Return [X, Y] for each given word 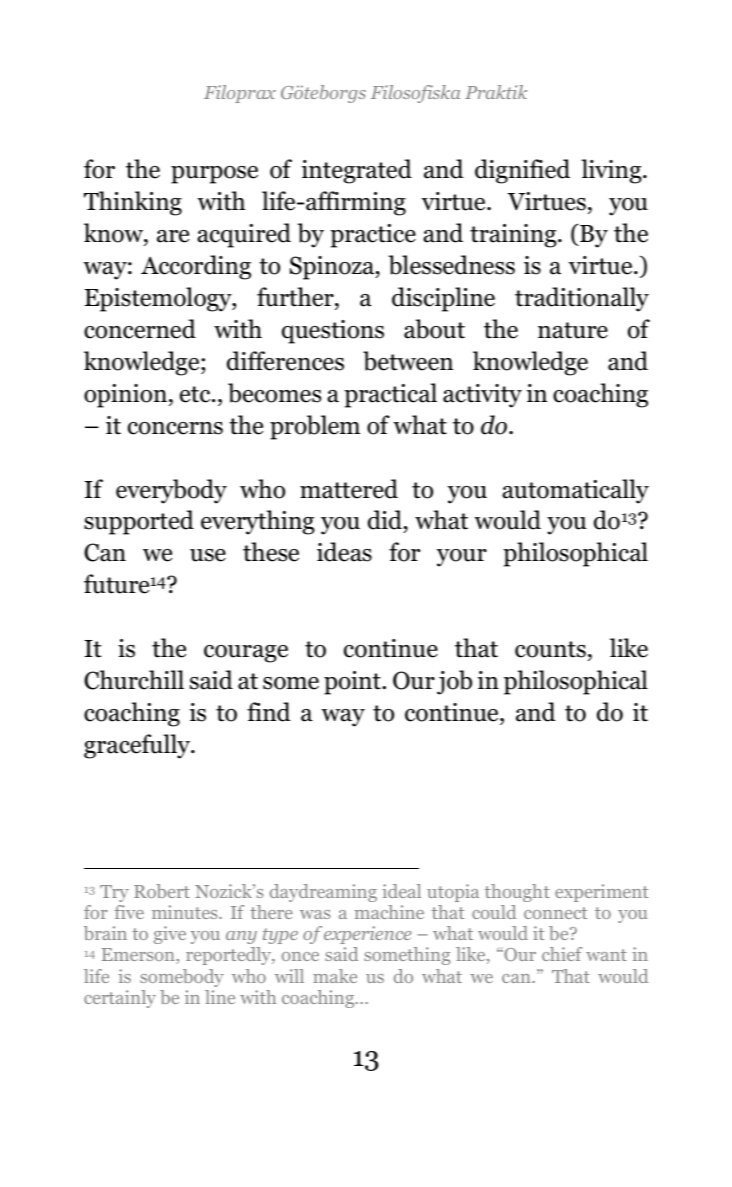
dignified [522, 171]
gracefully [138, 746]
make [335, 976]
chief [562, 954]
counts [550, 649]
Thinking [133, 203]
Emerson [139, 956]
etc [196, 394]
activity [482, 396]
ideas [344, 552]
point [353, 683]
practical [390, 395]
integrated [357, 171]
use [208, 555]
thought [517, 893]
